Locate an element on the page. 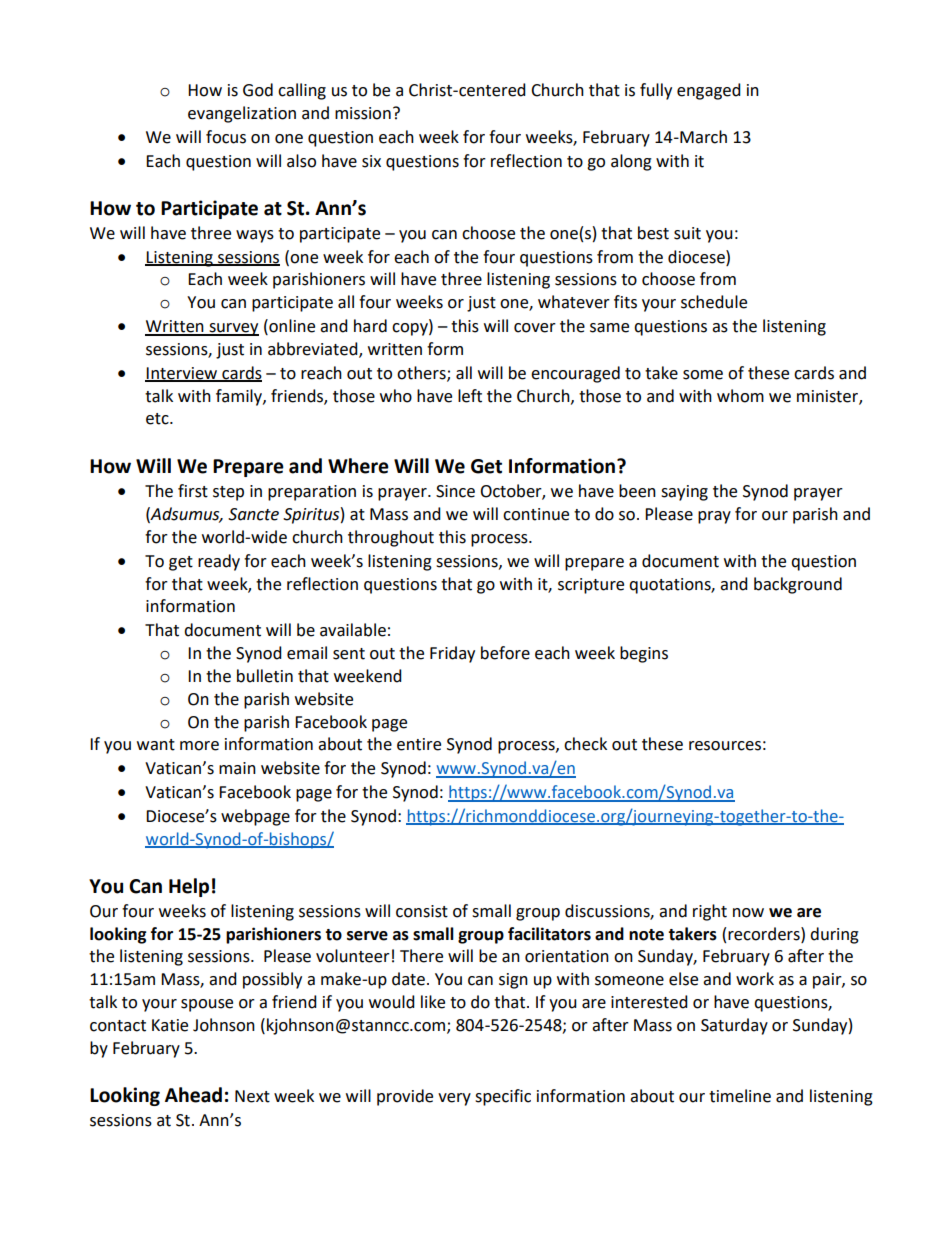 The height and width of the page is (1233, 952). whom is located at coordinates (740, 396).
